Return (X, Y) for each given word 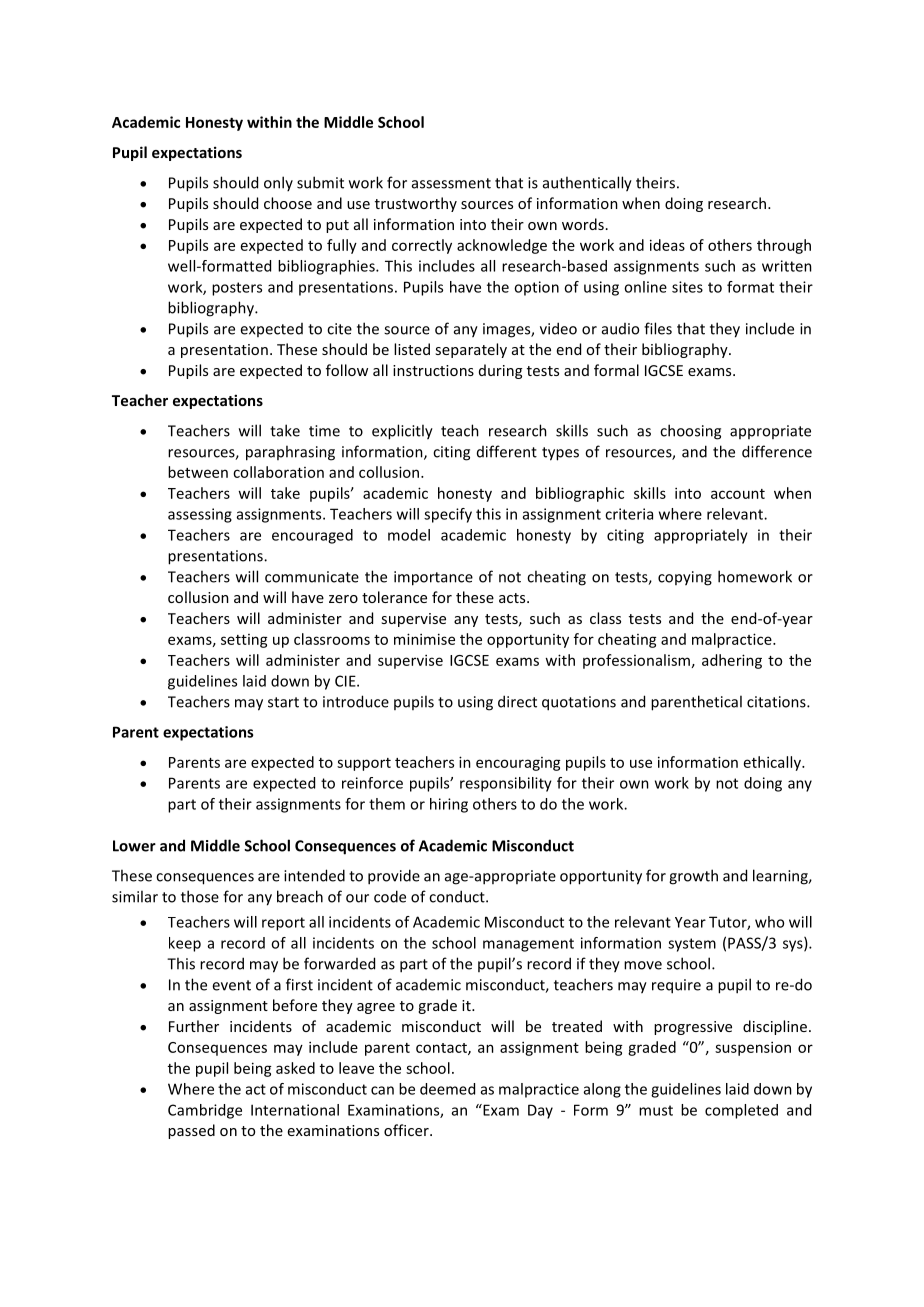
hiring (449, 805)
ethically (773, 763)
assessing (200, 515)
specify (448, 515)
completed (741, 1111)
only (278, 183)
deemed (447, 1089)
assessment (451, 183)
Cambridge (205, 1111)
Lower (134, 846)
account (738, 494)
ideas (667, 245)
